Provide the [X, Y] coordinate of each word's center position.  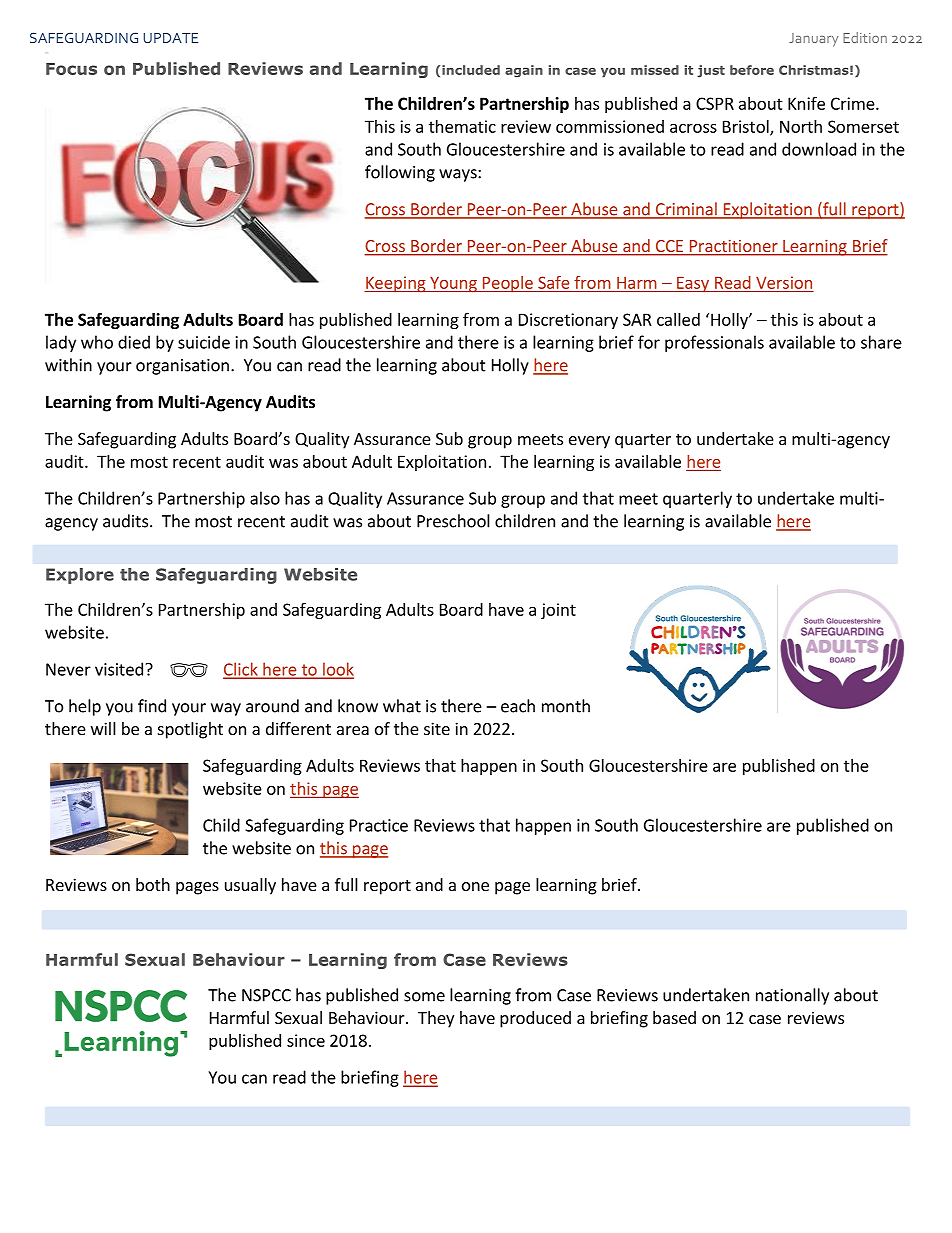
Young [453, 285]
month [566, 706]
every [589, 442]
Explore [80, 576]
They [436, 1019]
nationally [792, 996]
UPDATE [171, 38]
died [134, 342]
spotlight [190, 730]
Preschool [453, 521]
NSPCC [266, 995]
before [752, 70]
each [518, 706]
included [471, 70]
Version [784, 282]
